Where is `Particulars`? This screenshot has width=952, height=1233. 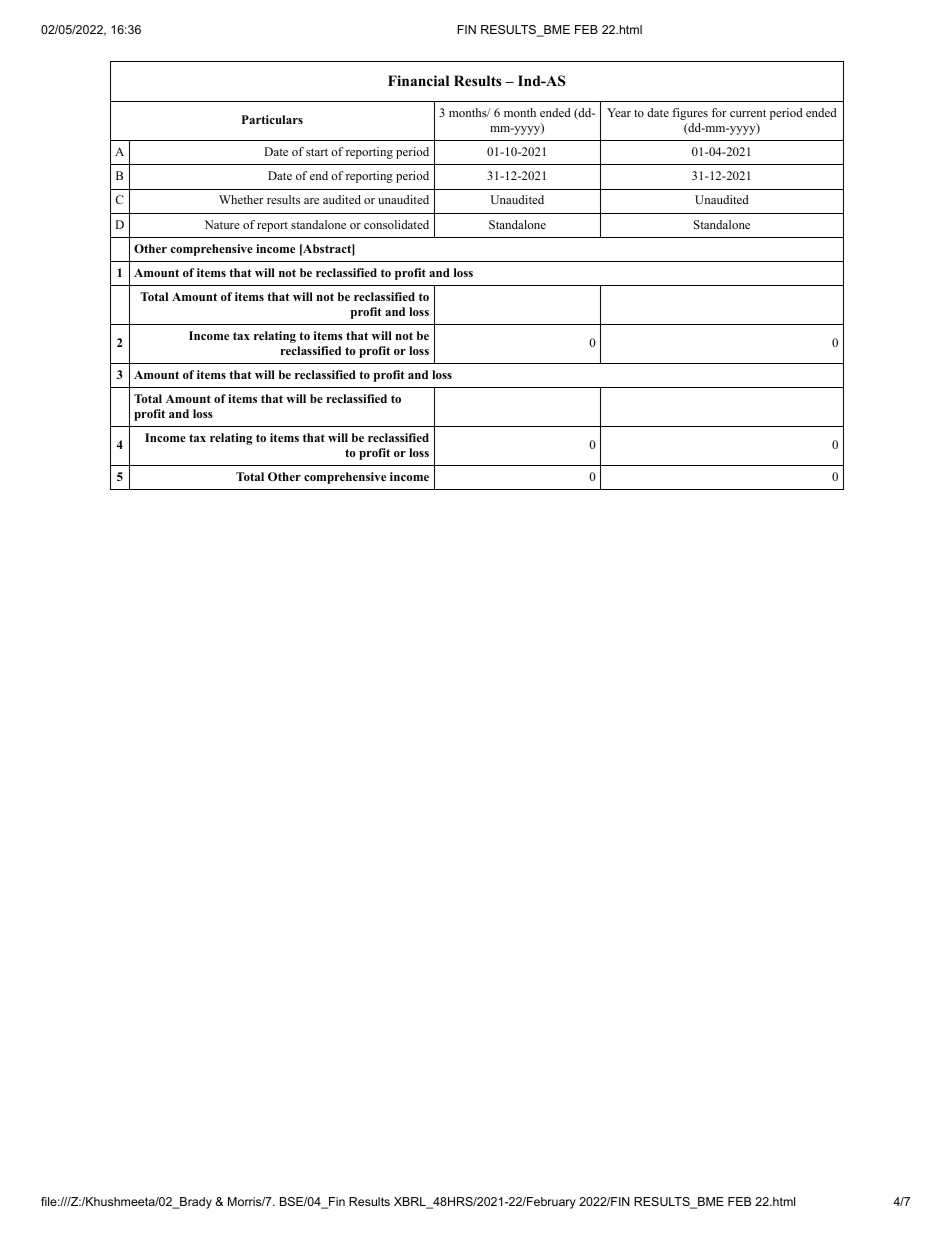 Particulars is located at coordinates (272, 119).
